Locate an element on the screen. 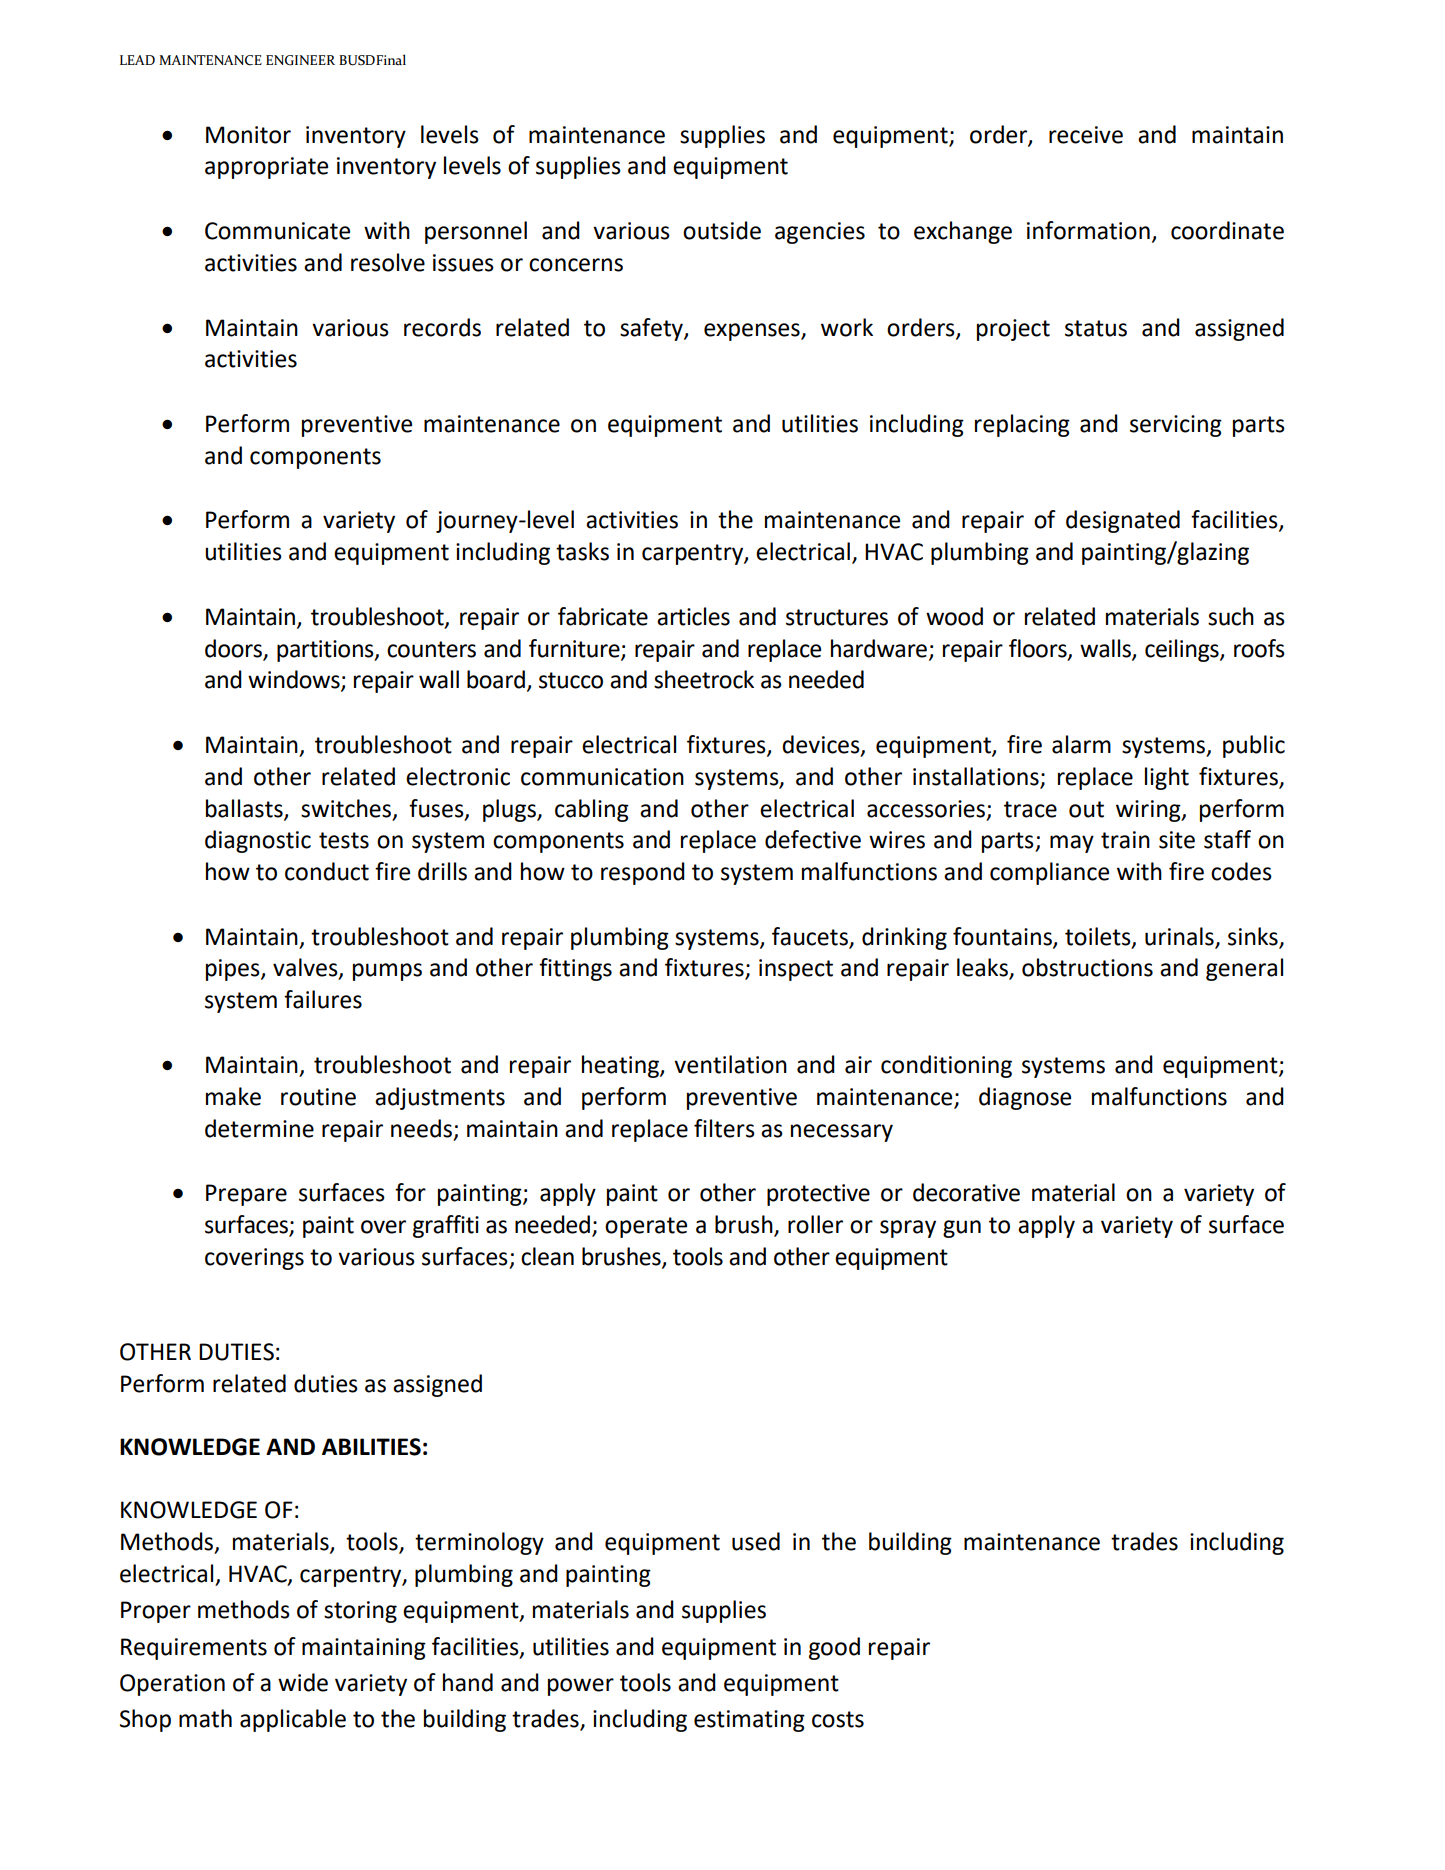 The image size is (1445, 1870). doors is located at coordinates (234, 649).
